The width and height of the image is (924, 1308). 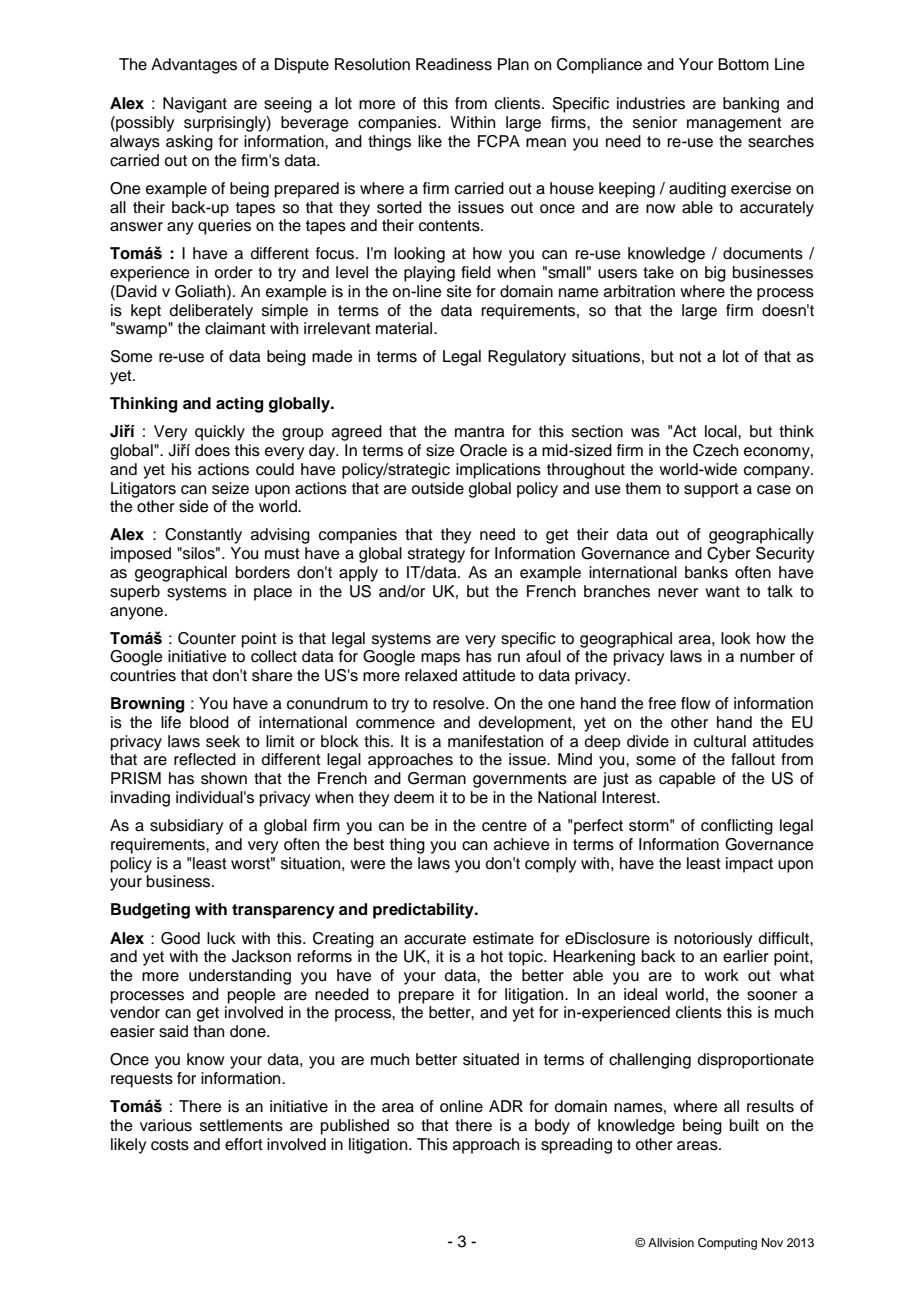 What do you see at coordinates (483, 450) in the image?
I see `Oracle` at bounding box center [483, 450].
